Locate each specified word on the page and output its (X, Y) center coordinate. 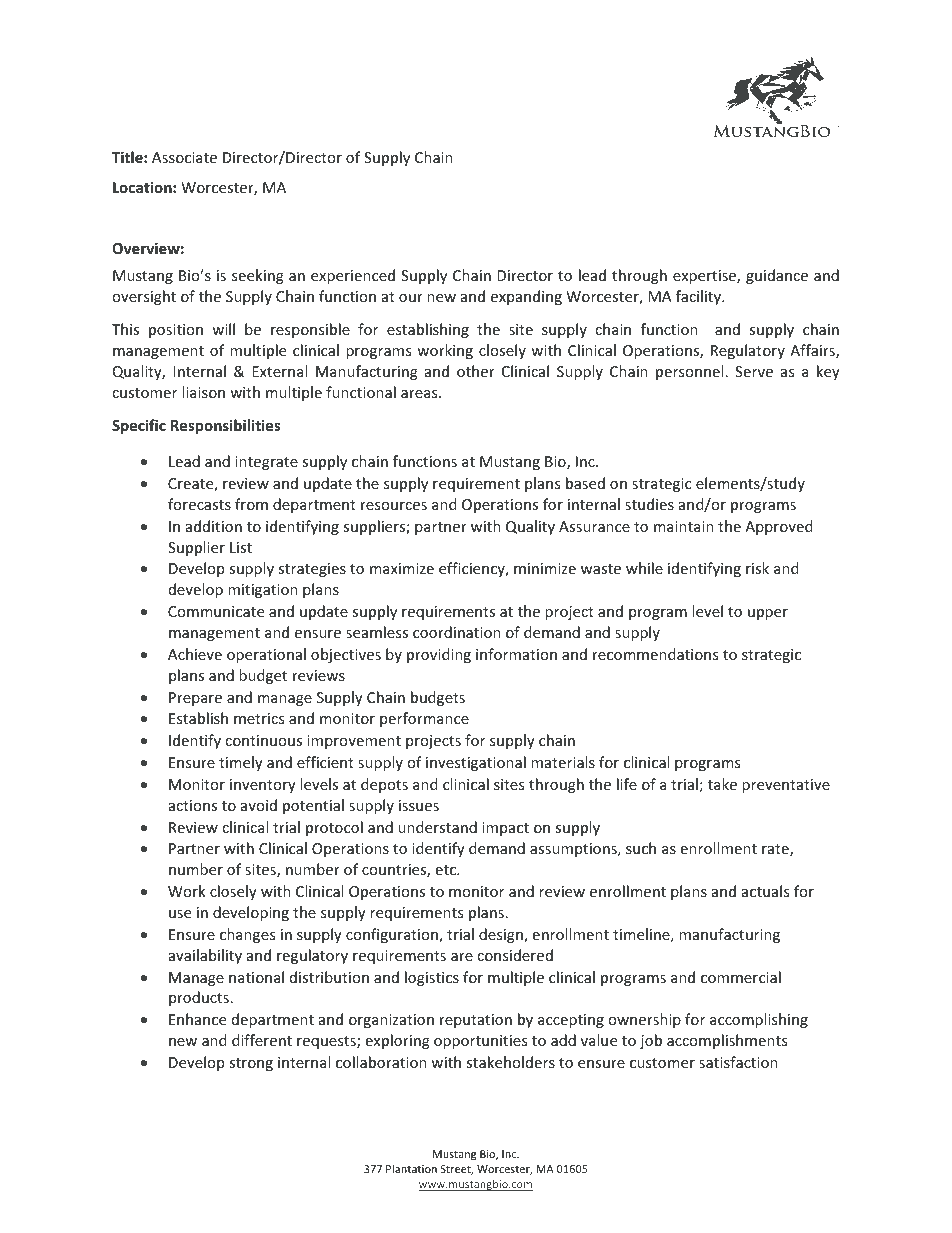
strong (251, 1064)
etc (447, 870)
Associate (184, 157)
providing (439, 655)
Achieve (195, 654)
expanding (526, 297)
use (180, 914)
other (476, 371)
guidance (777, 276)
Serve (754, 371)
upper (768, 614)
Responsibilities (226, 426)
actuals (765, 891)
